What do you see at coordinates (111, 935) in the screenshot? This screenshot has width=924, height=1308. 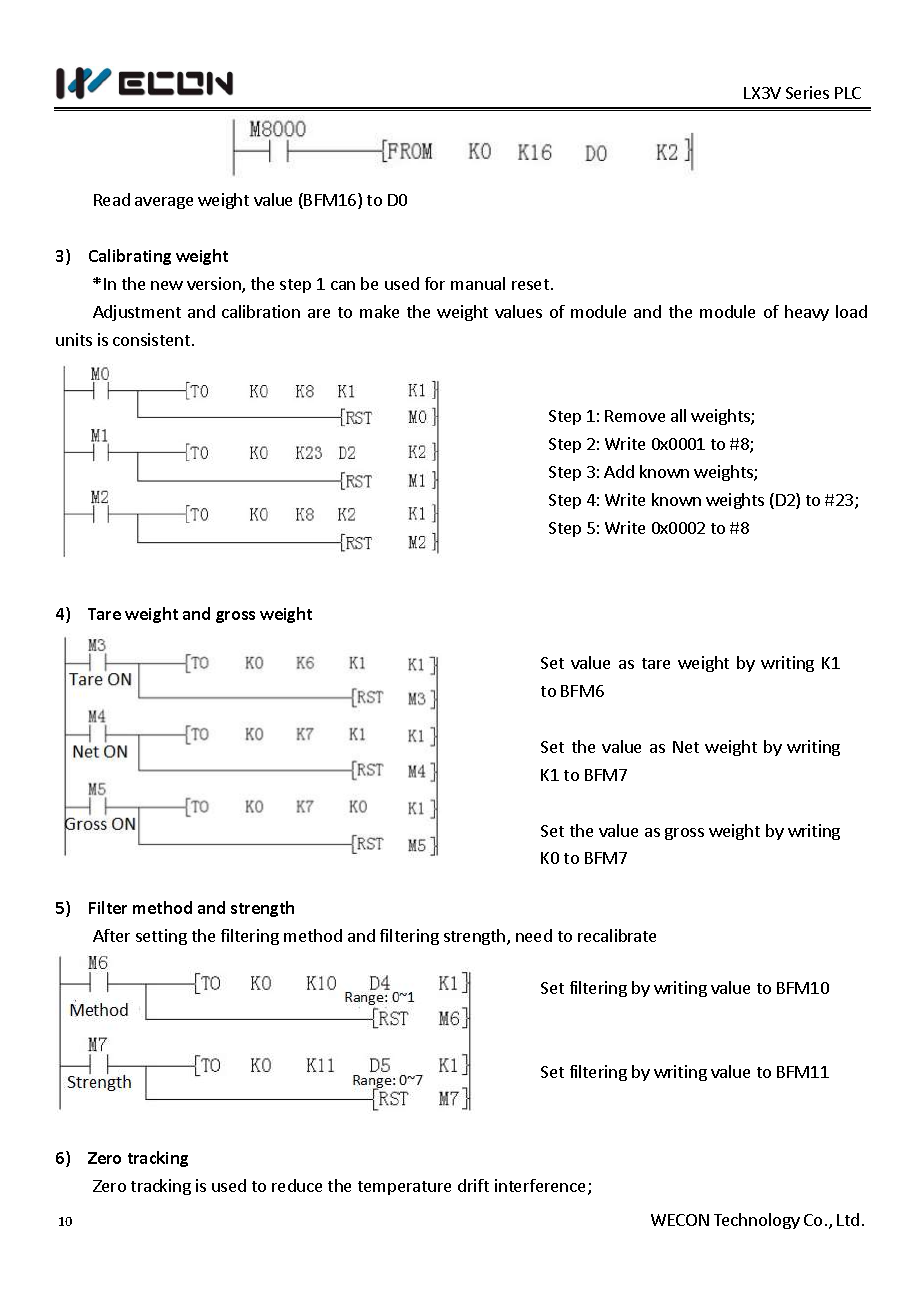 I see `After` at bounding box center [111, 935].
